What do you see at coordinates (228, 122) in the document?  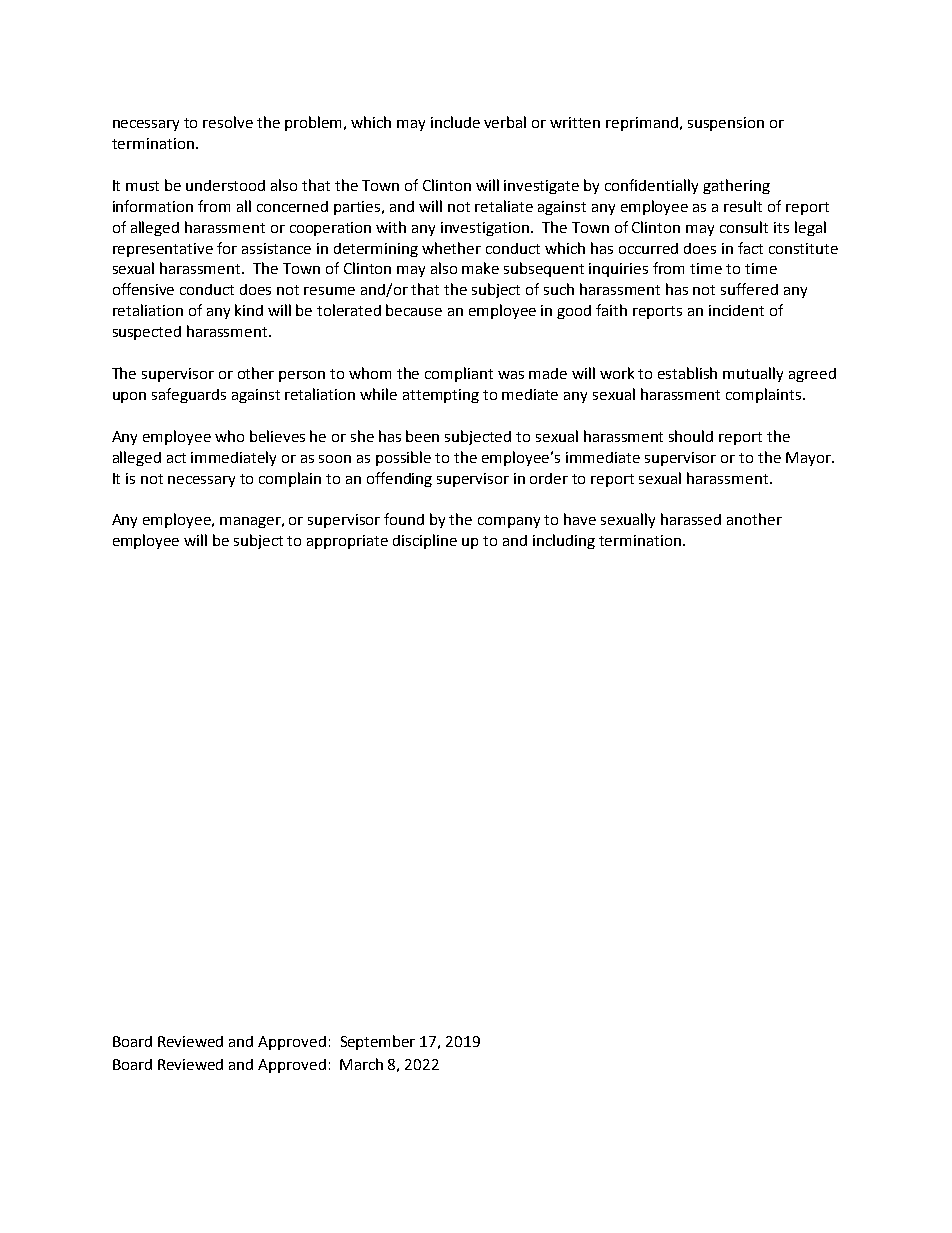 I see `resolve` at bounding box center [228, 122].
